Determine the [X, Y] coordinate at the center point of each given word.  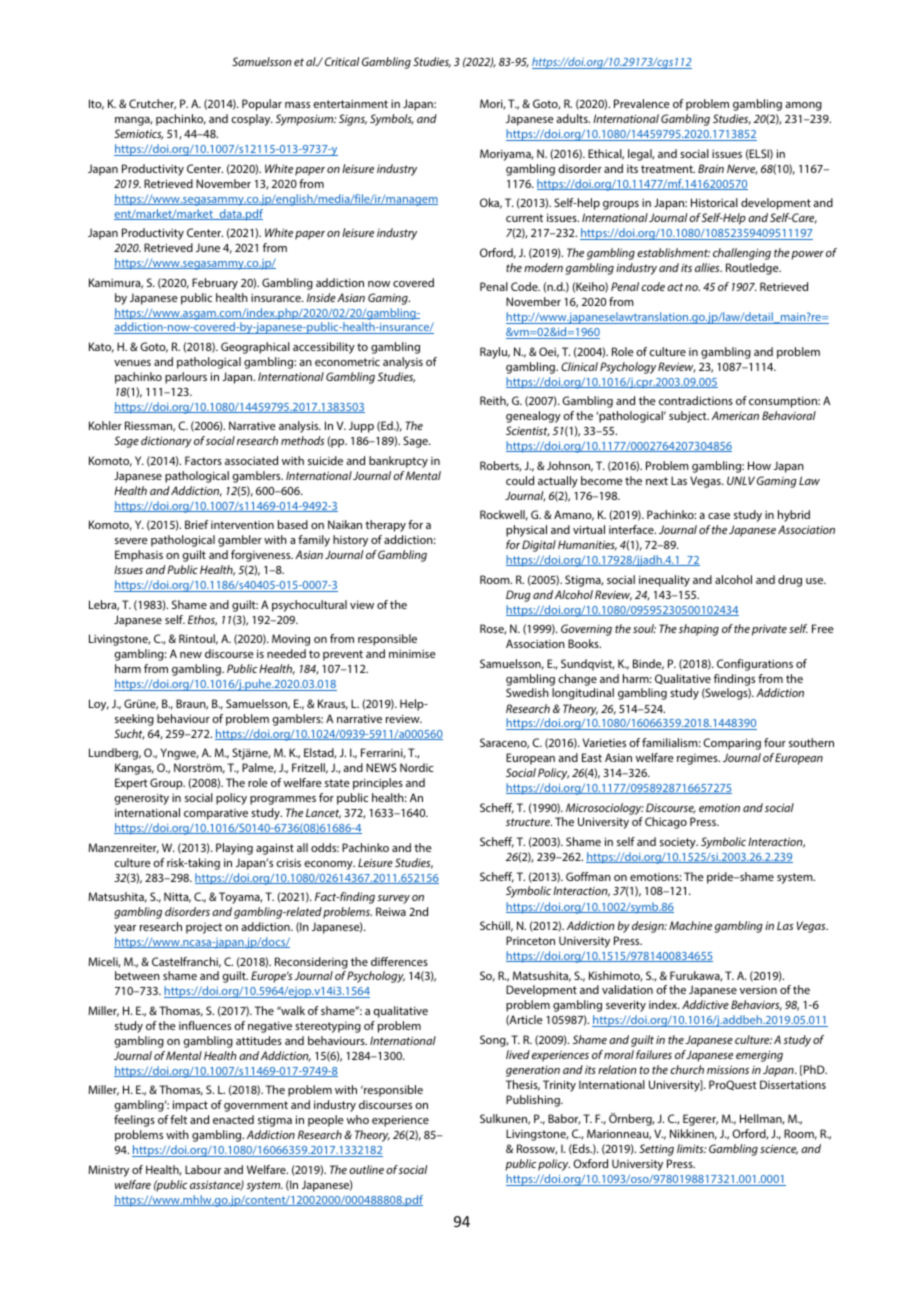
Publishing [534, 1101]
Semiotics [138, 134]
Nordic [417, 767]
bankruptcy [398, 462]
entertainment [350, 103]
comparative [216, 814]
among [803, 106]
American [735, 415]
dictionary [166, 442]
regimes [698, 759]
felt [178, 1119]
